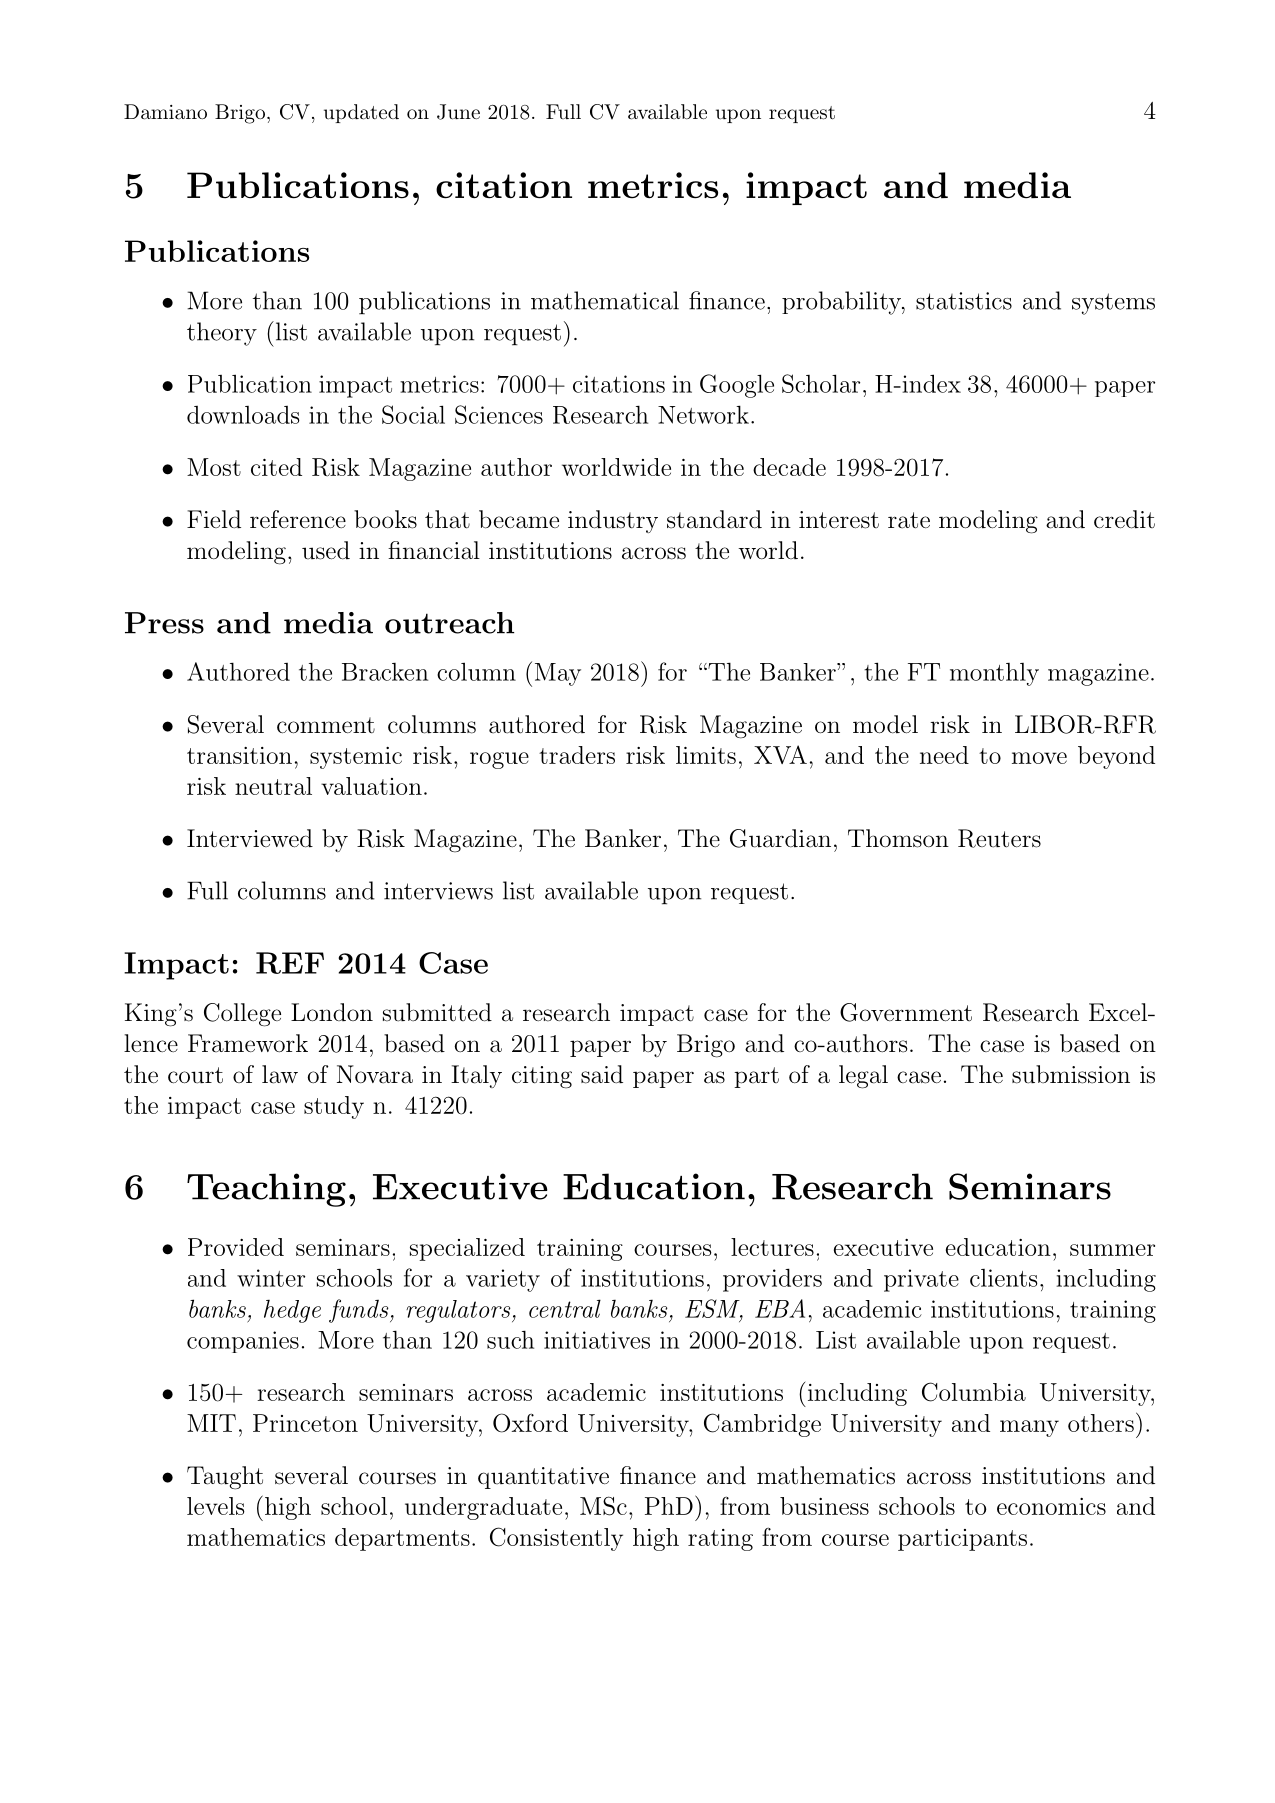 The height and width of the screenshot is (1803, 1275). What do you see at coordinates (458, 112) in the screenshot?
I see `June` at bounding box center [458, 112].
